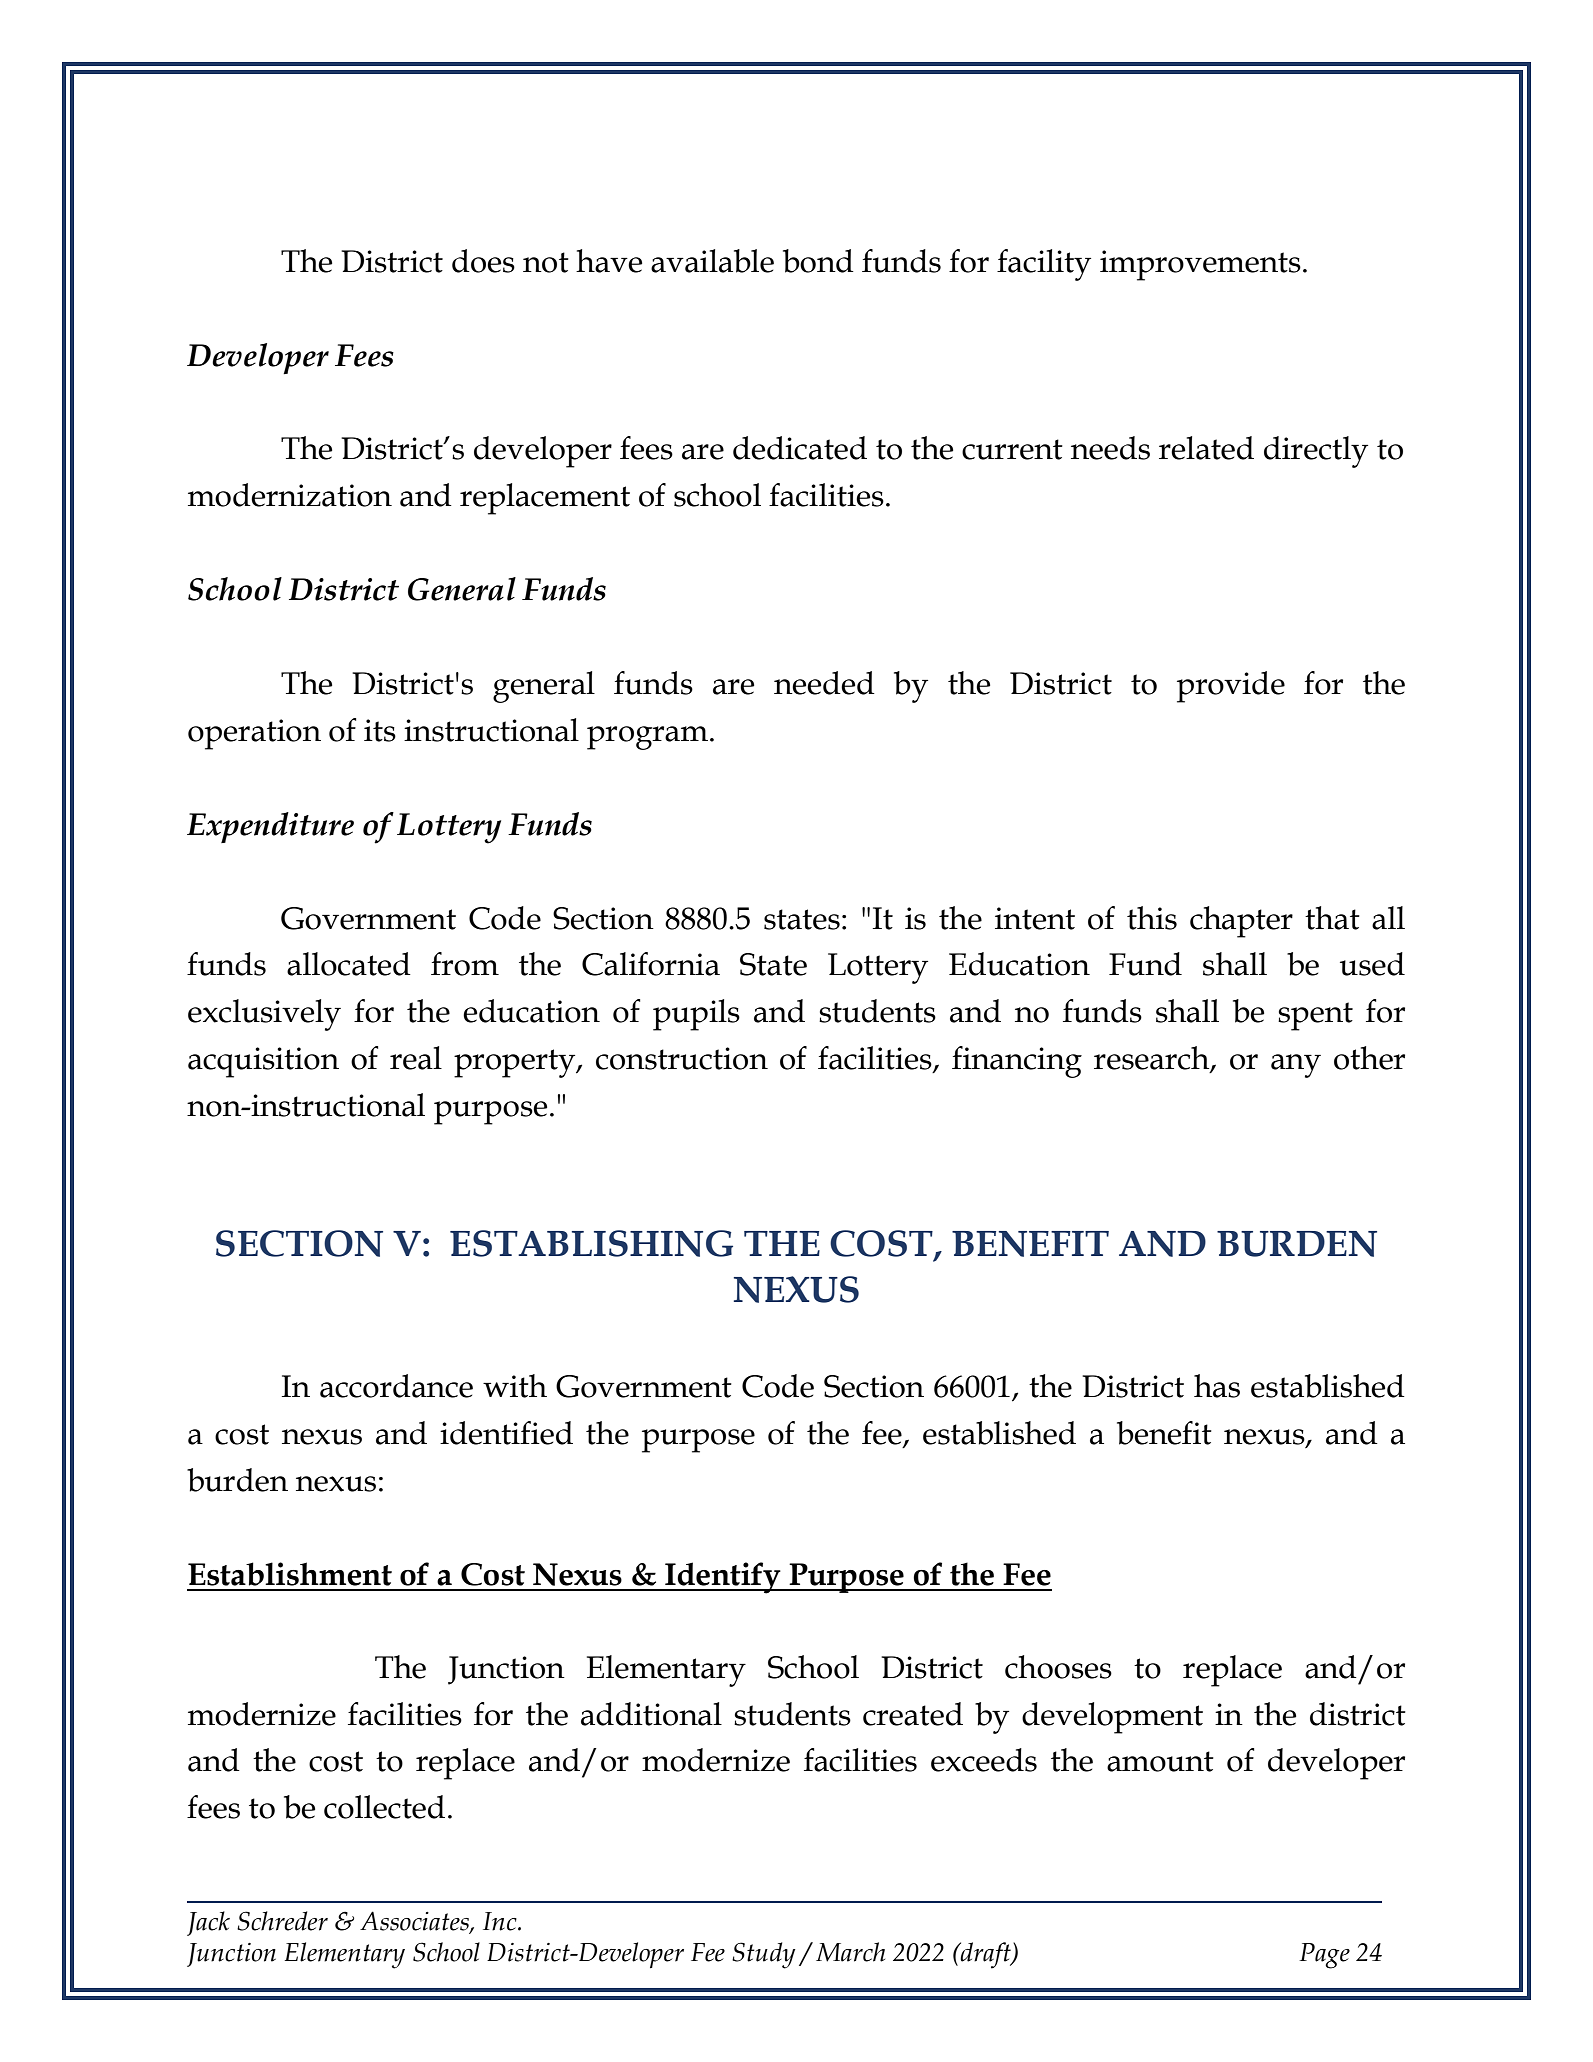  What do you see at coordinates (1217, 1386) in the image?
I see `has` at bounding box center [1217, 1386].
